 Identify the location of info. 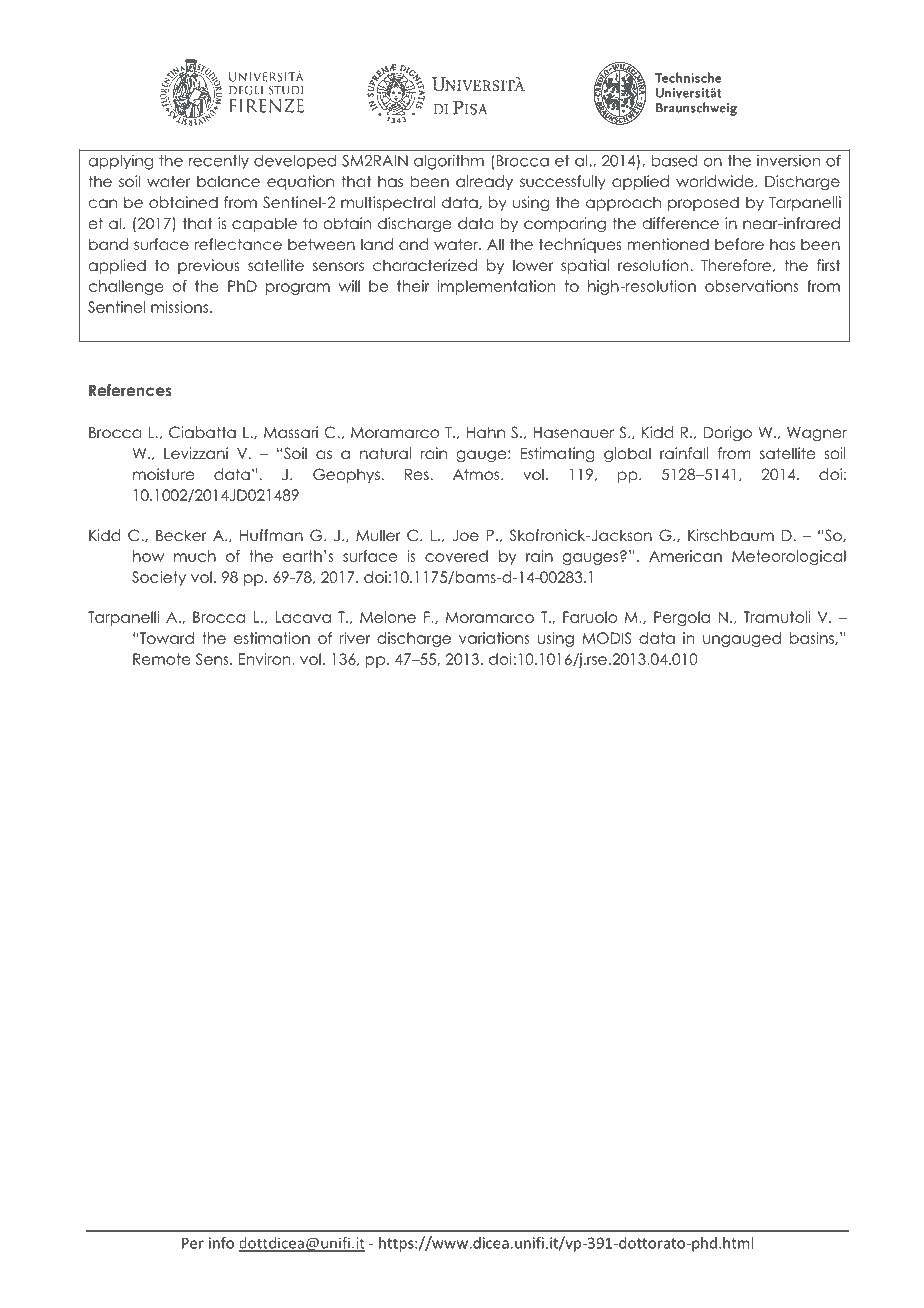
(221, 1243).
